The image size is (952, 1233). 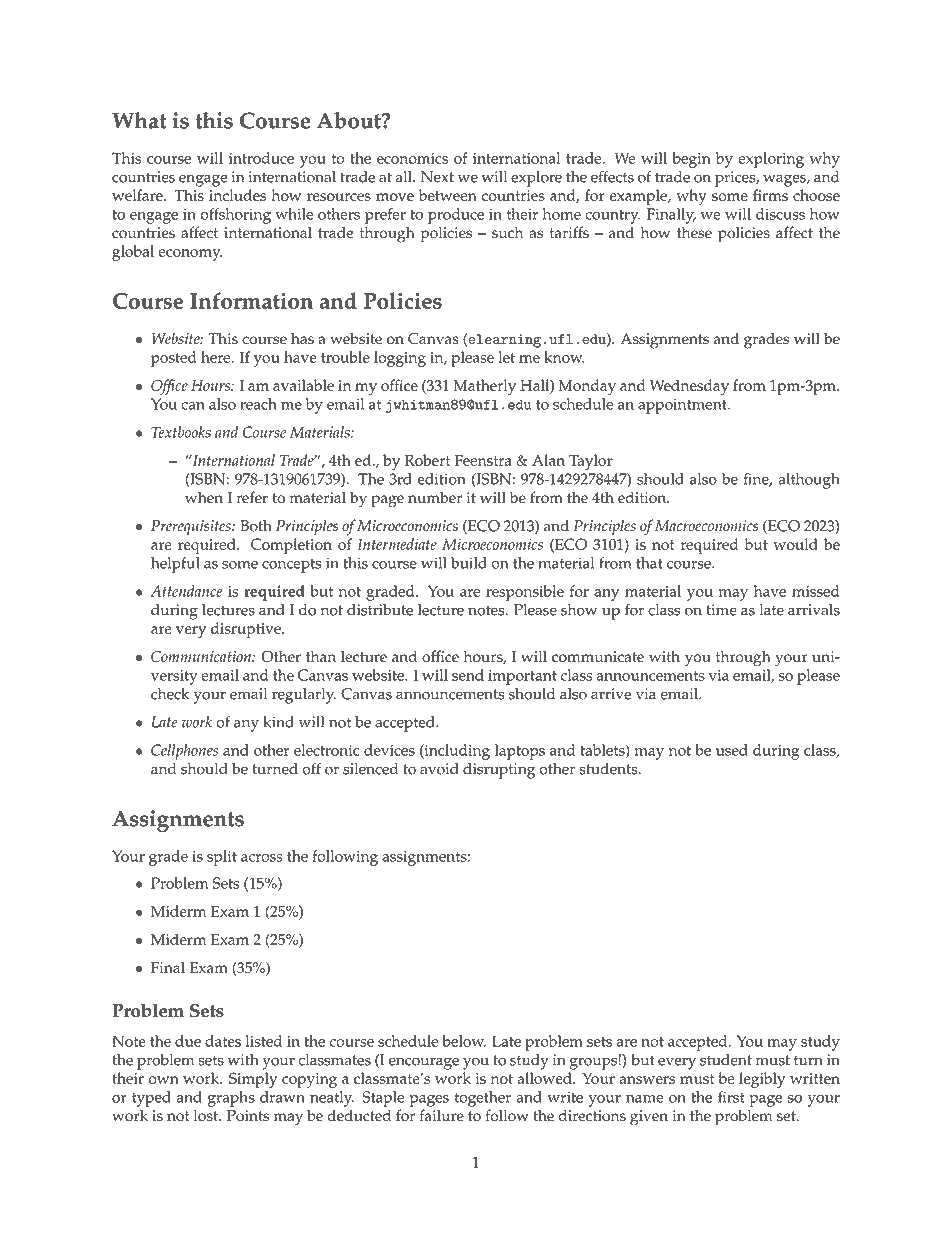 What do you see at coordinates (483, 1099) in the screenshot?
I see `together` at bounding box center [483, 1099].
